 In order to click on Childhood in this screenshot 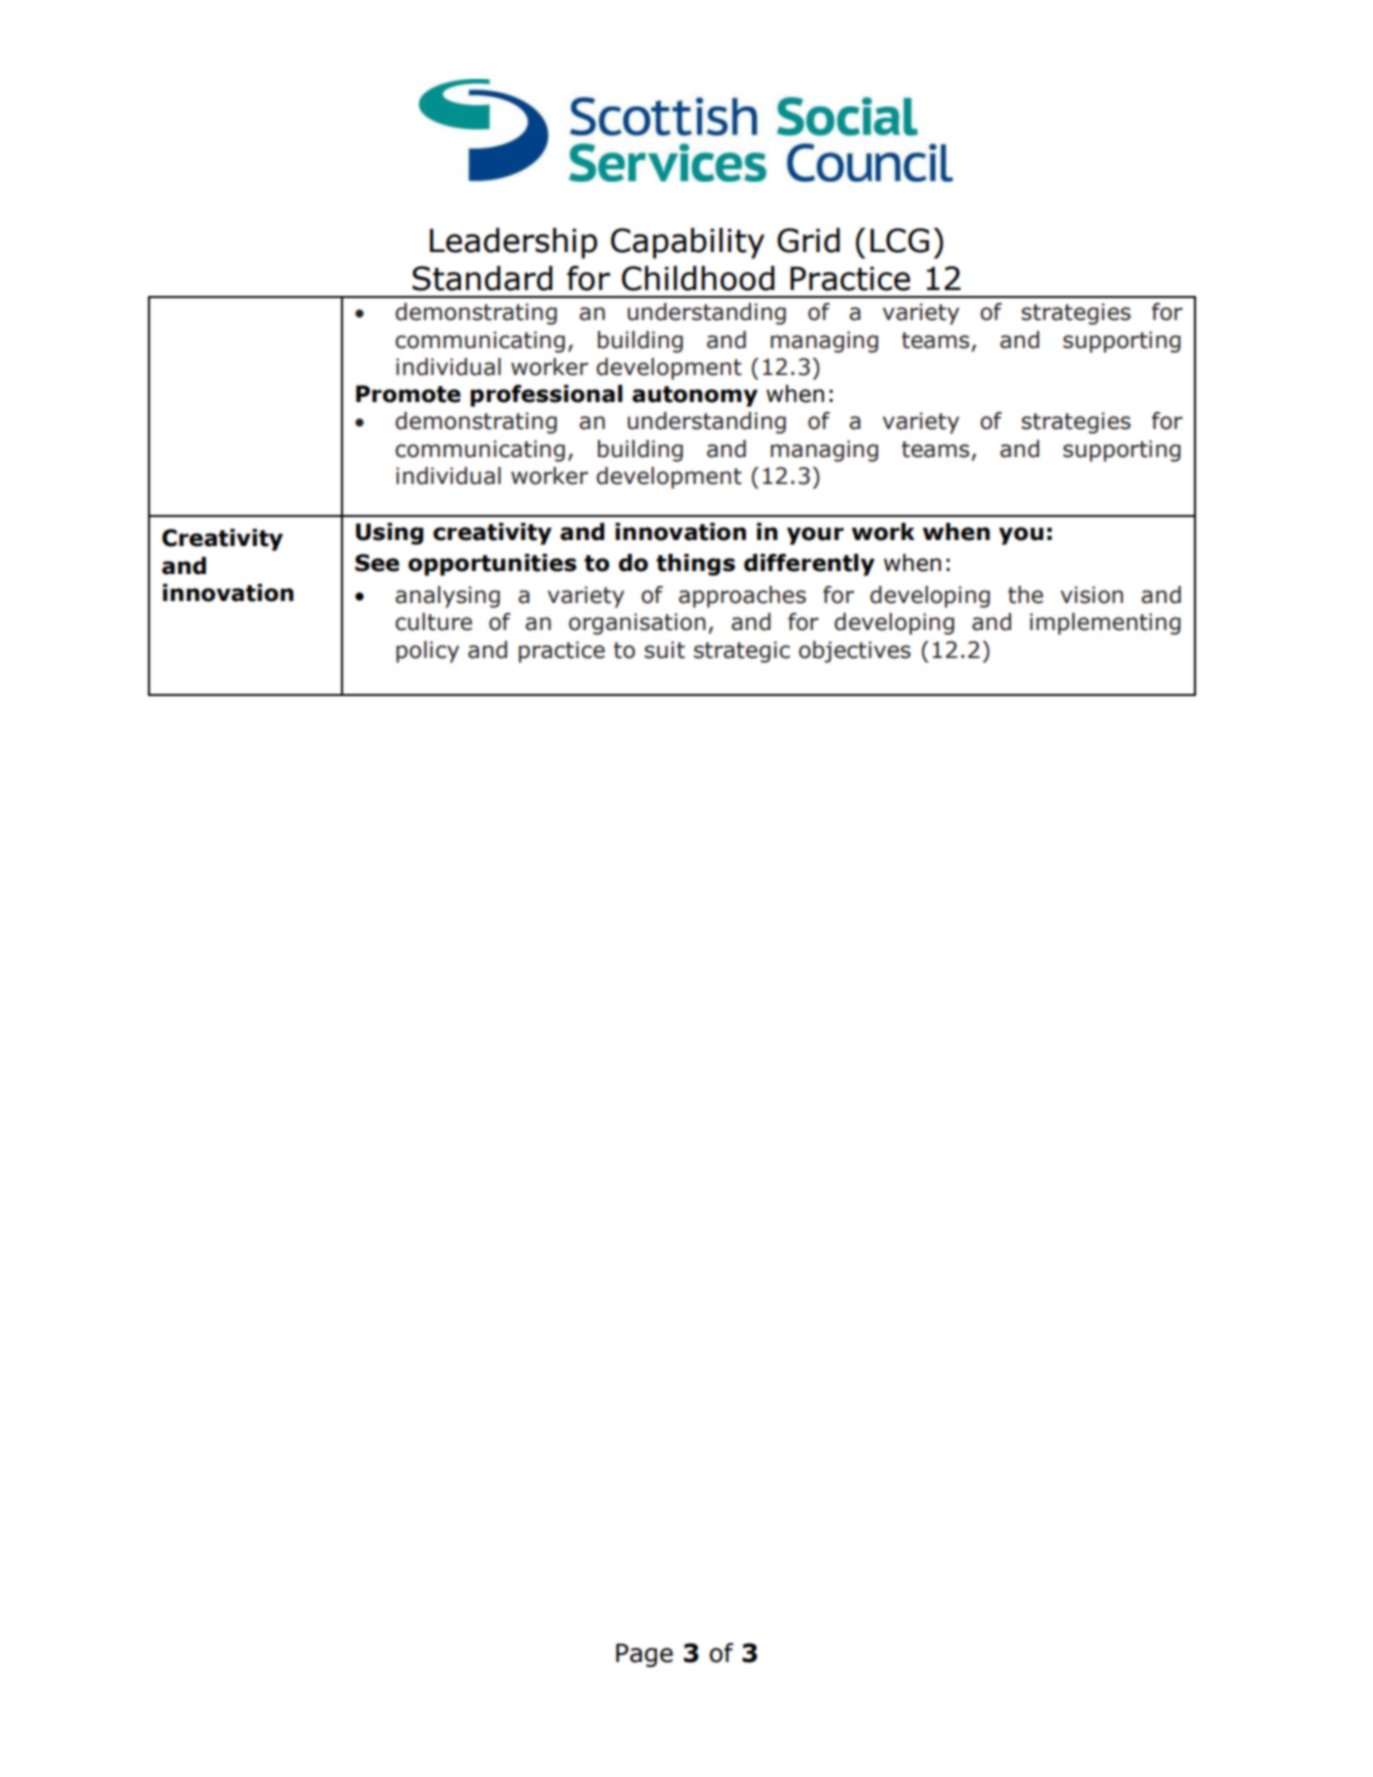, I will do `click(698, 278)`.
